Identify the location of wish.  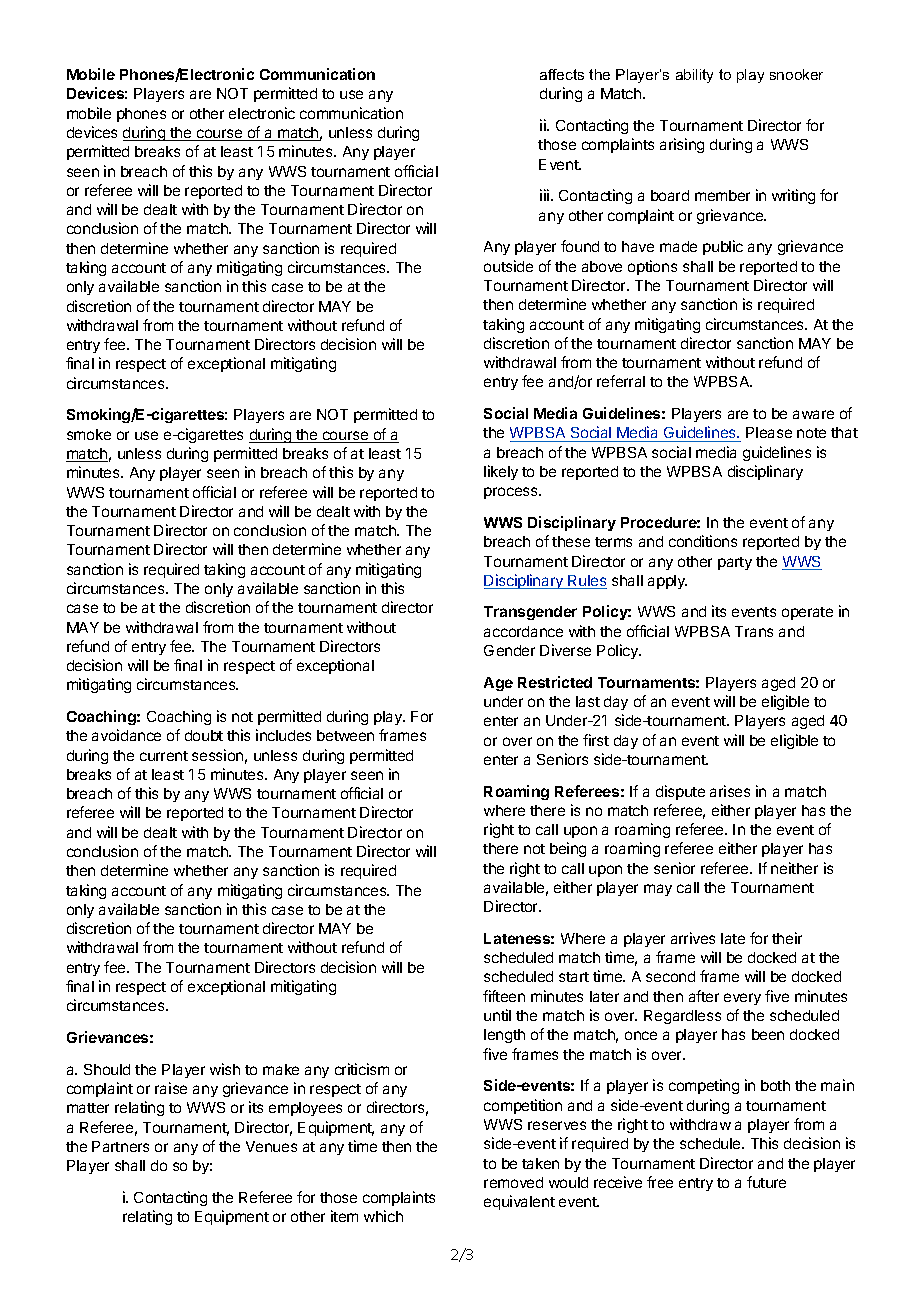
(225, 1069).
